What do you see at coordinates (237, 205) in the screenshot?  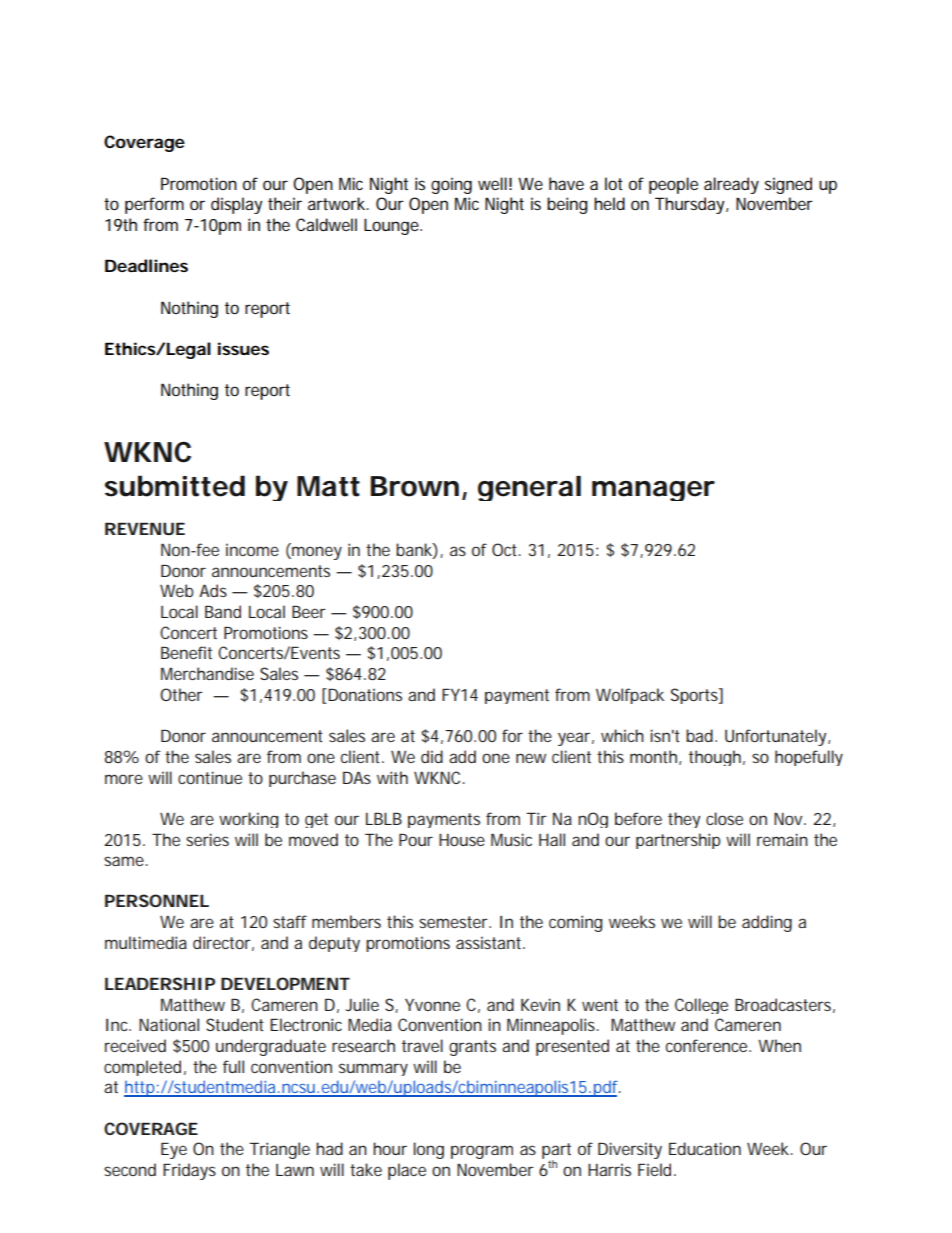 I see `display` at bounding box center [237, 205].
